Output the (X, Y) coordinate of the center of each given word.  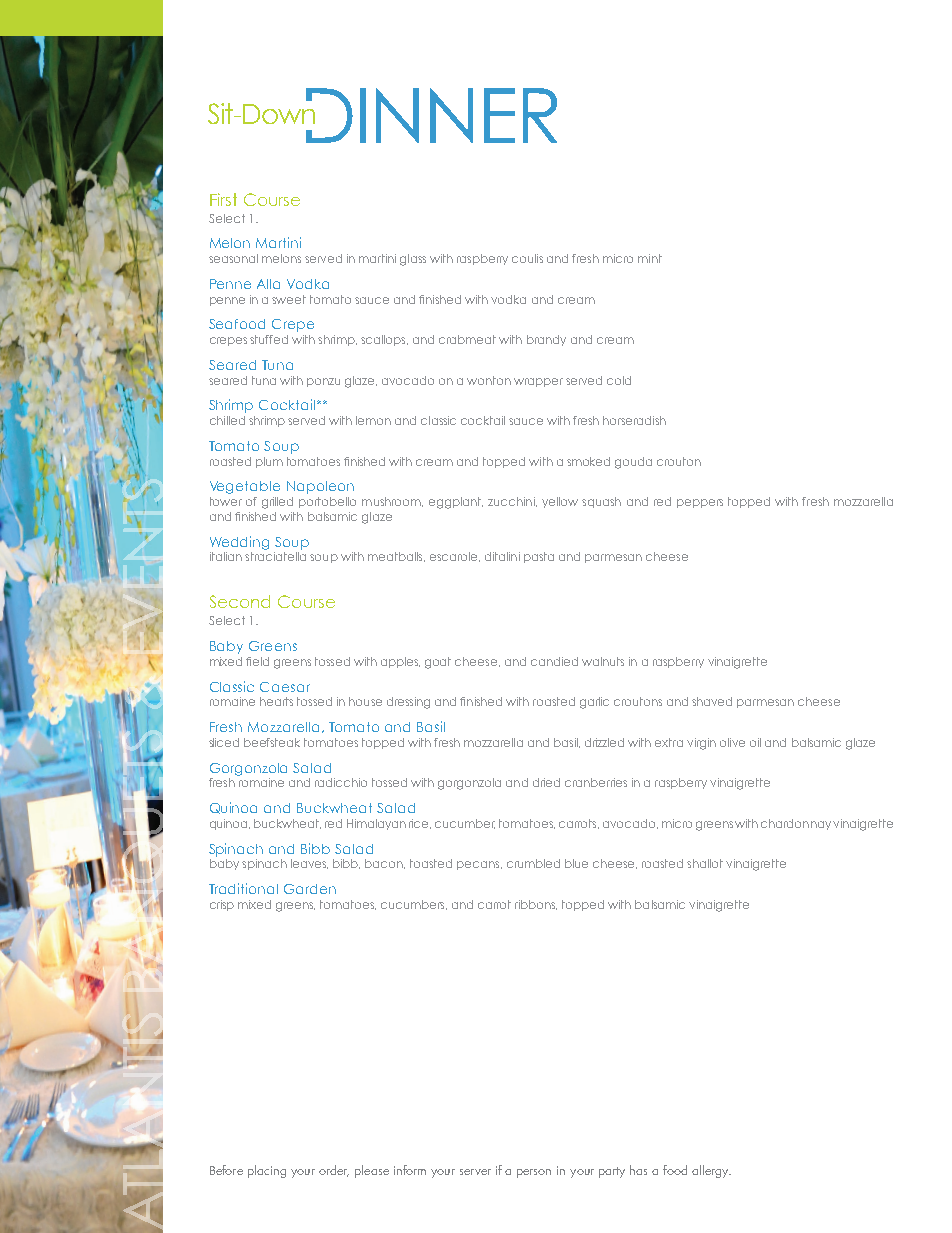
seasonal (233, 258)
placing (267, 1171)
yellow (560, 502)
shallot (705, 863)
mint (650, 258)
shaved (712, 701)
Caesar (285, 687)
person (534, 1173)
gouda (633, 463)
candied (554, 661)
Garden (310, 889)
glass (413, 260)
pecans (479, 865)
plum (269, 462)
